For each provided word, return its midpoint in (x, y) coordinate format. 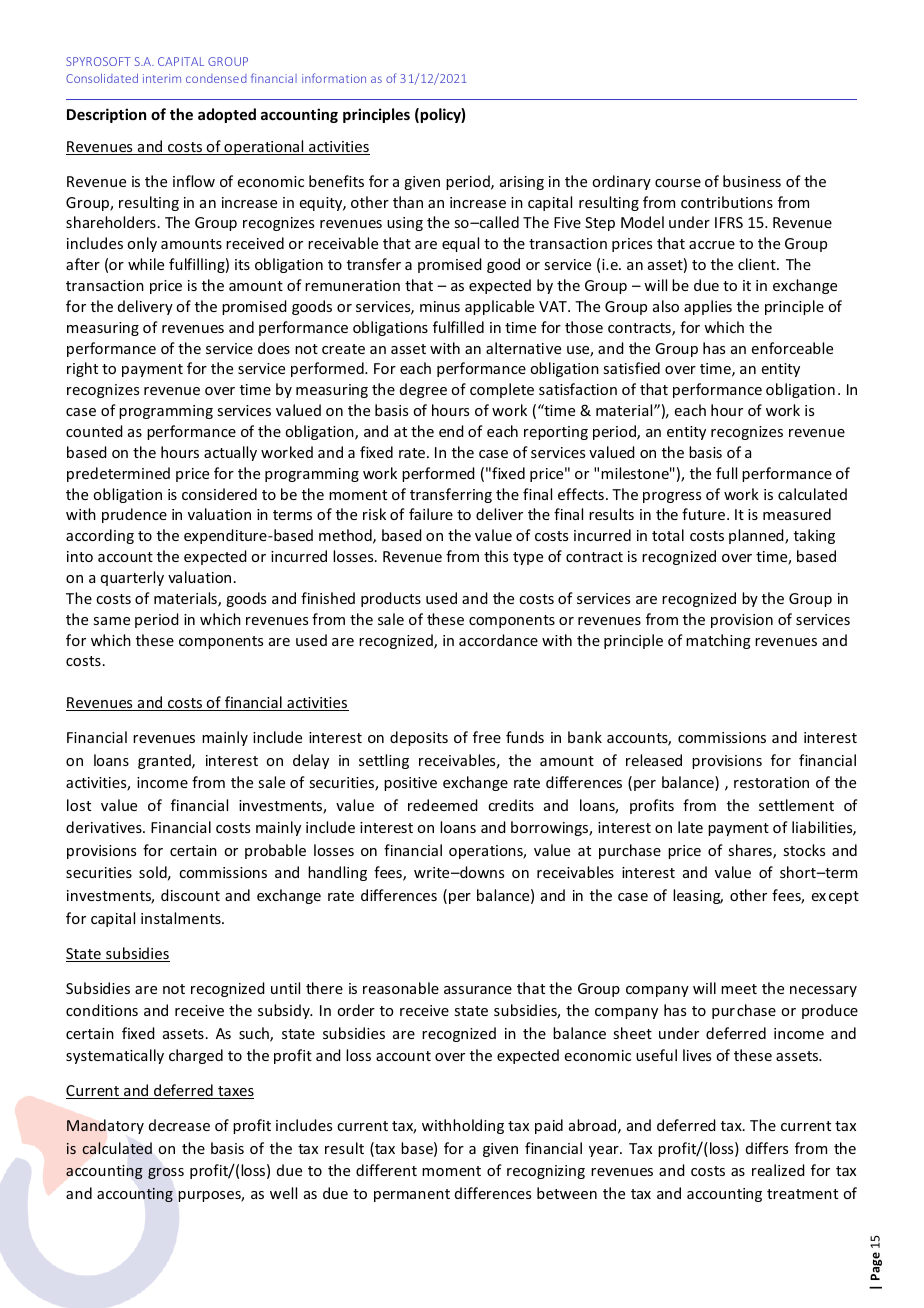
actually (230, 453)
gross (166, 1173)
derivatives (105, 827)
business (752, 181)
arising (522, 183)
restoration (771, 782)
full (726, 473)
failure (431, 514)
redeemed (443, 805)
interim (162, 78)
